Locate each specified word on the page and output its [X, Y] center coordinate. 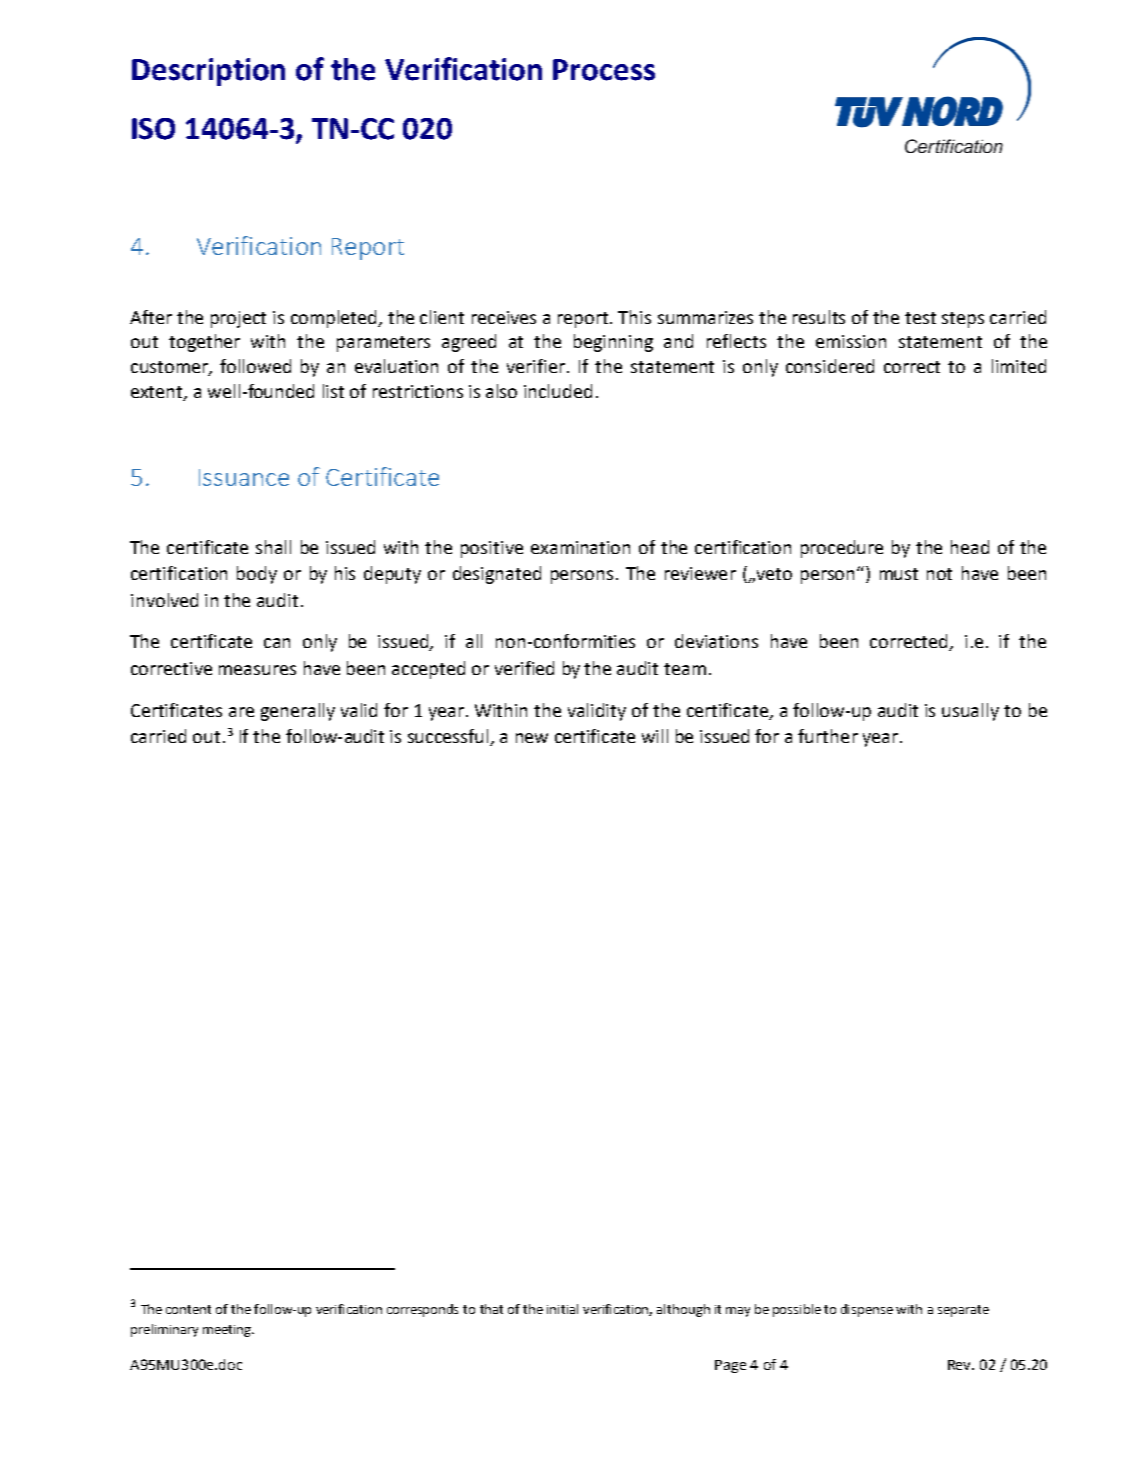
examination [580, 547]
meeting [228, 1331]
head [970, 547]
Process [604, 70]
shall [273, 547]
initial [562, 1309]
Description [208, 72]
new [532, 738]
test [920, 318]
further [828, 736]
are [241, 712]
